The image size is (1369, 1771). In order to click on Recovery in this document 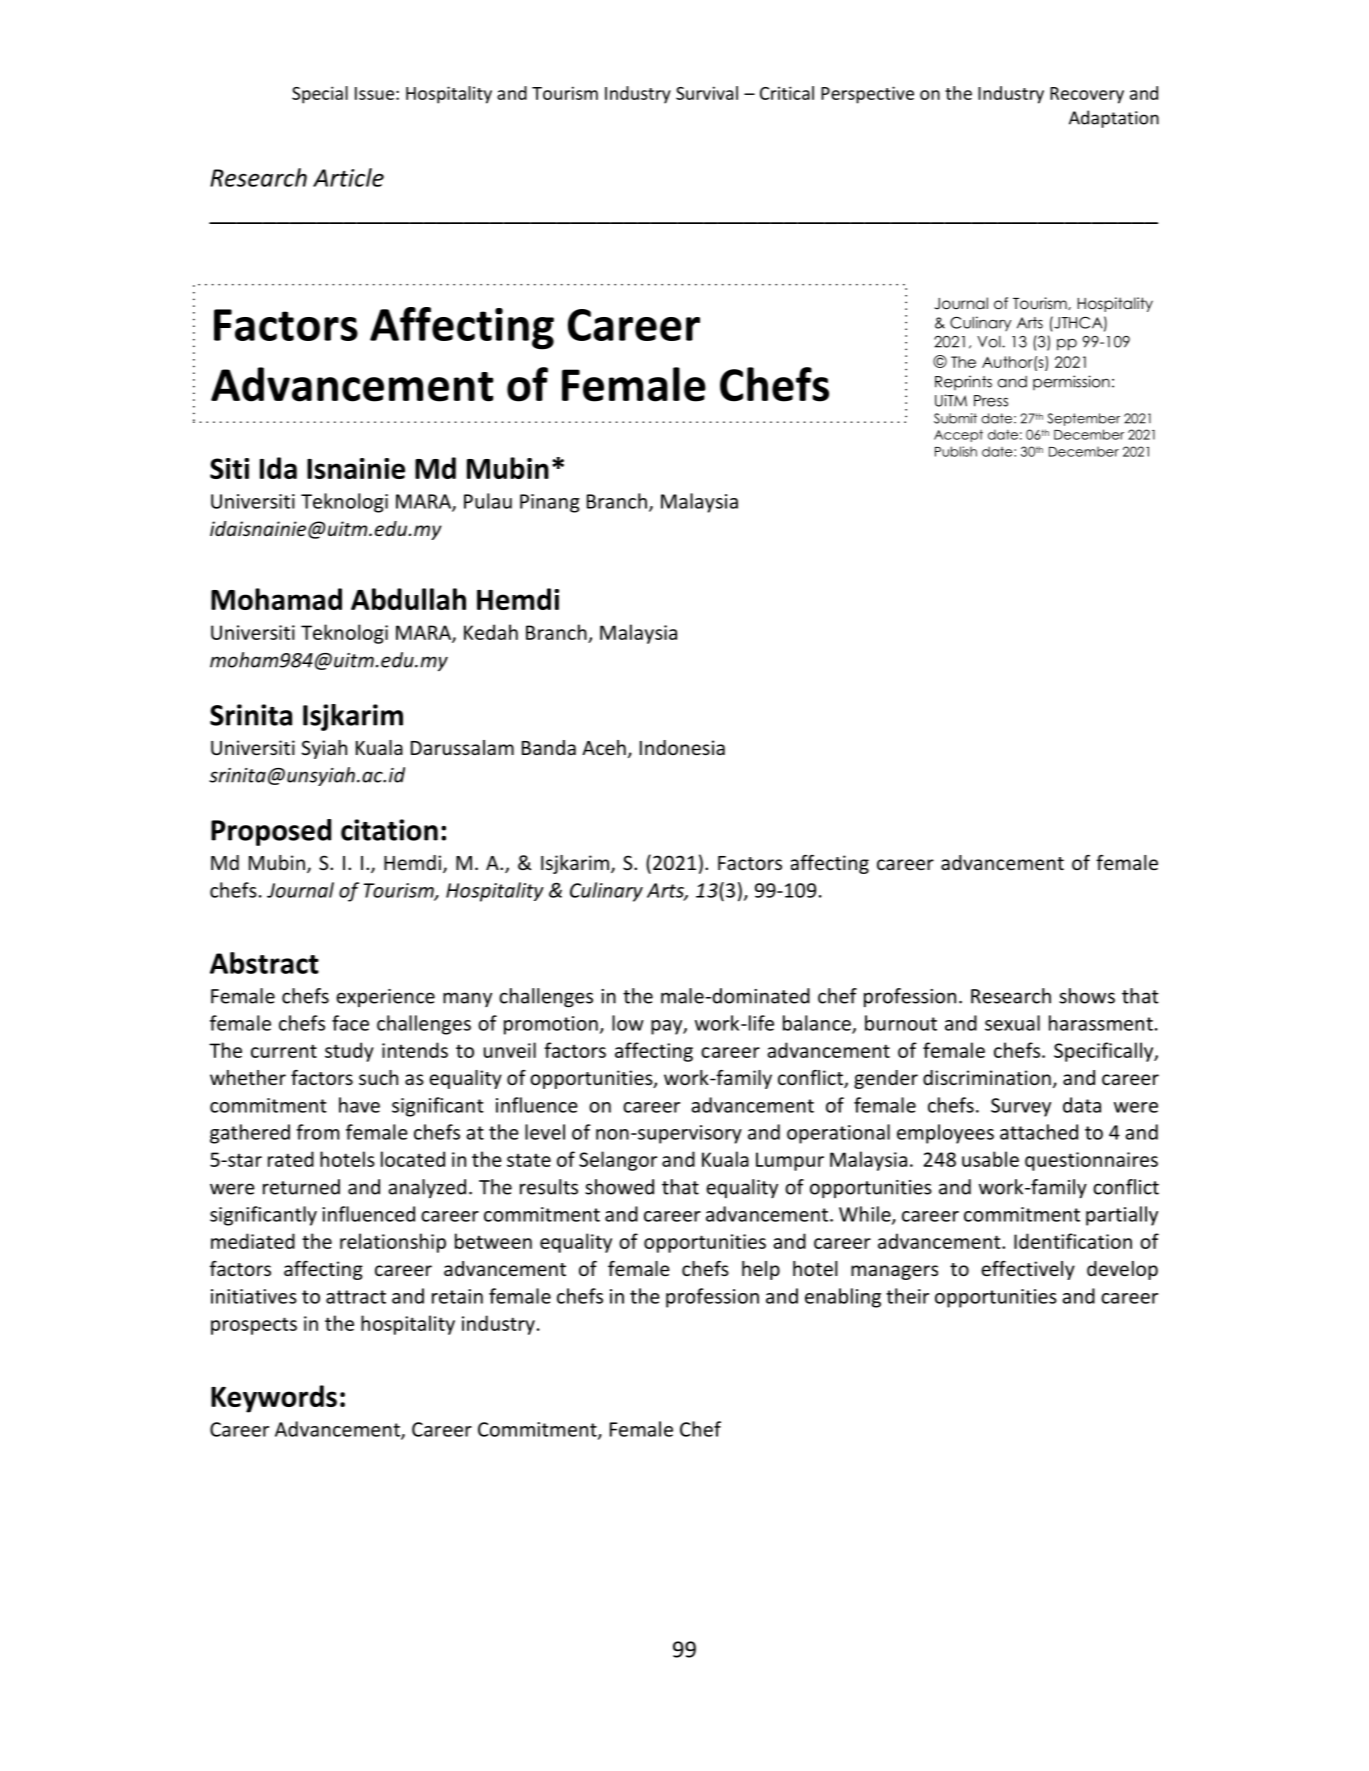, I will do `click(1087, 95)`.
